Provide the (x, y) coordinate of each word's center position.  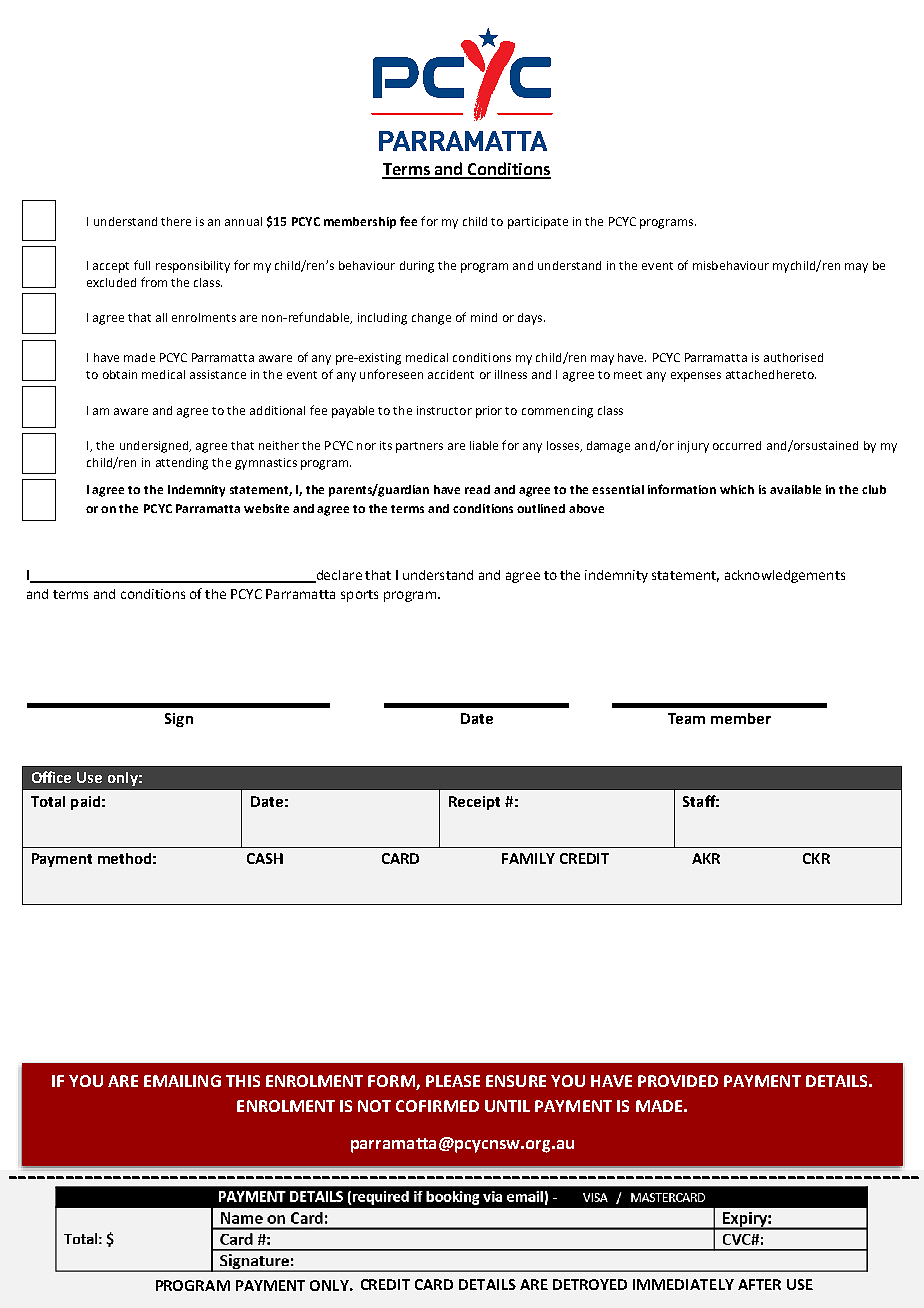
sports (359, 596)
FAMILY (528, 858)
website (266, 508)
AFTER (759, 1284)
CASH (265, 858)
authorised (793, 357)
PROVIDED (678, 1081)
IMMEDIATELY (683, 1284)
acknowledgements (785, 576)
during (417, 267)
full (142, 265)
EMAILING (182, 1081)
